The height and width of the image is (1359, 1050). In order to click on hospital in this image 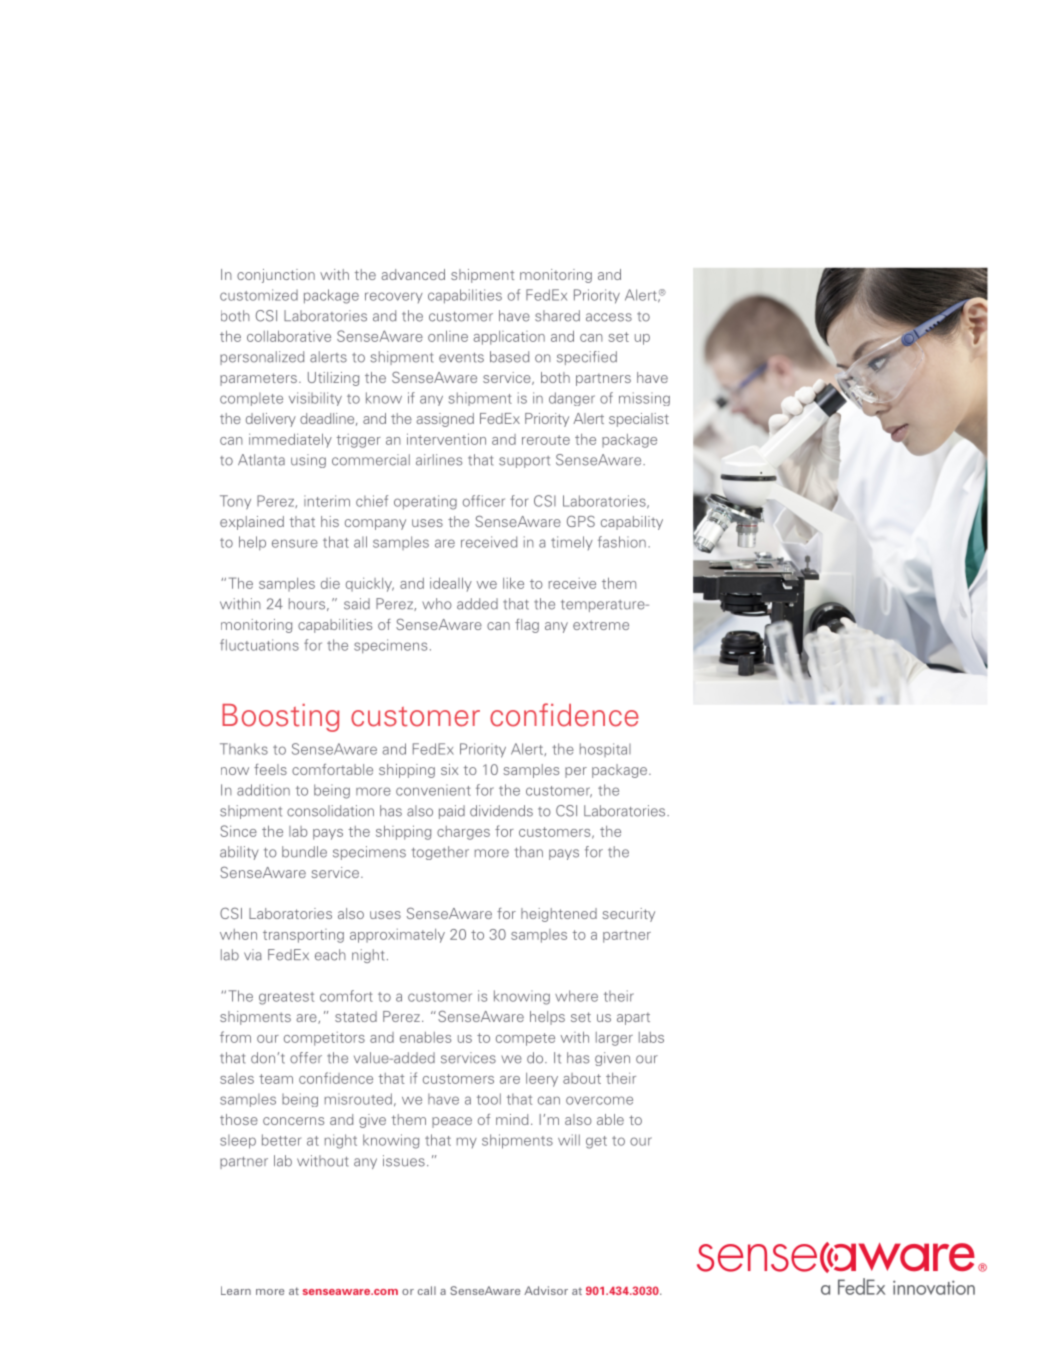, I will do `click(605, 750)`.
